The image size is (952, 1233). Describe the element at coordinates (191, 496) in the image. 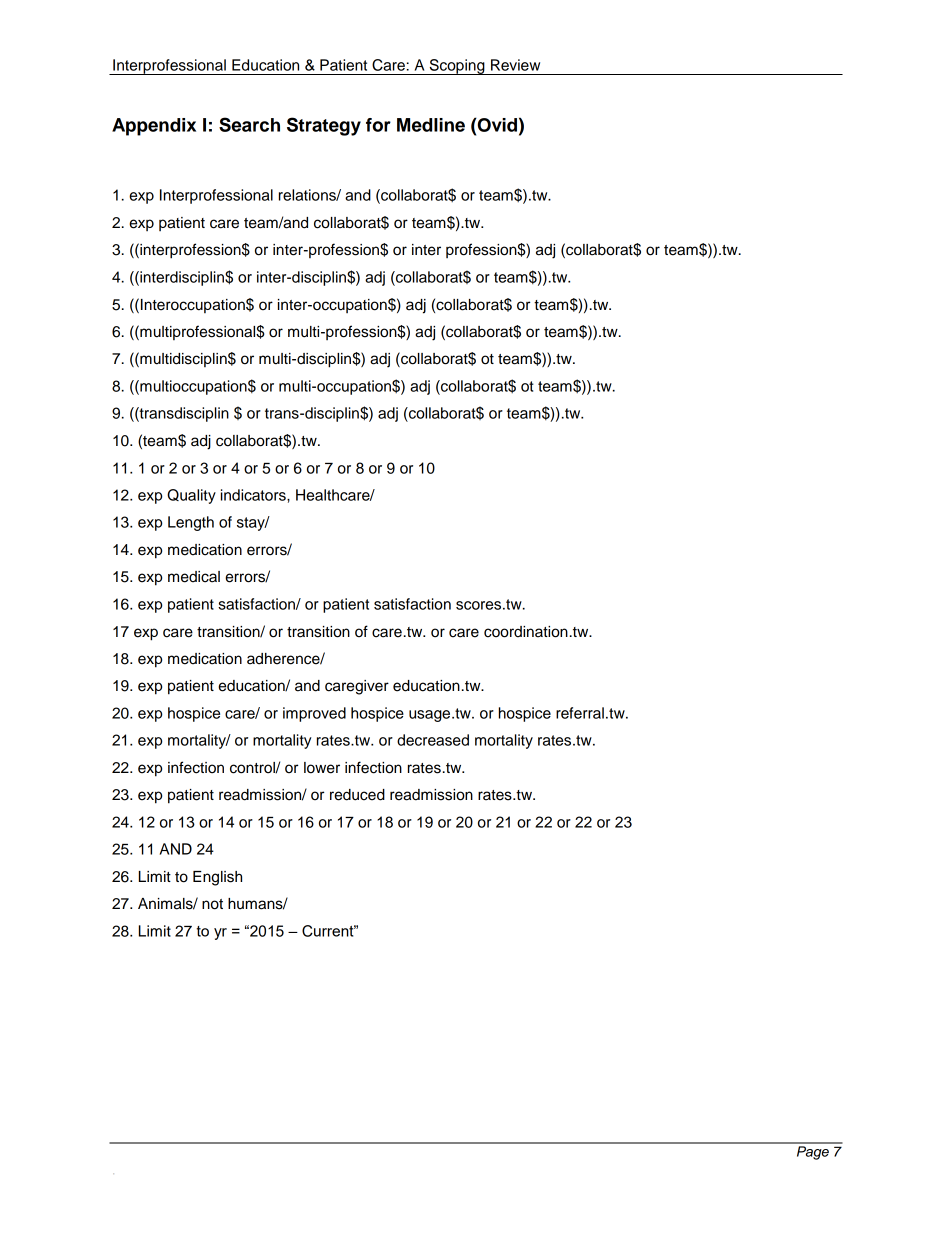

I see `Quality` at that location.
